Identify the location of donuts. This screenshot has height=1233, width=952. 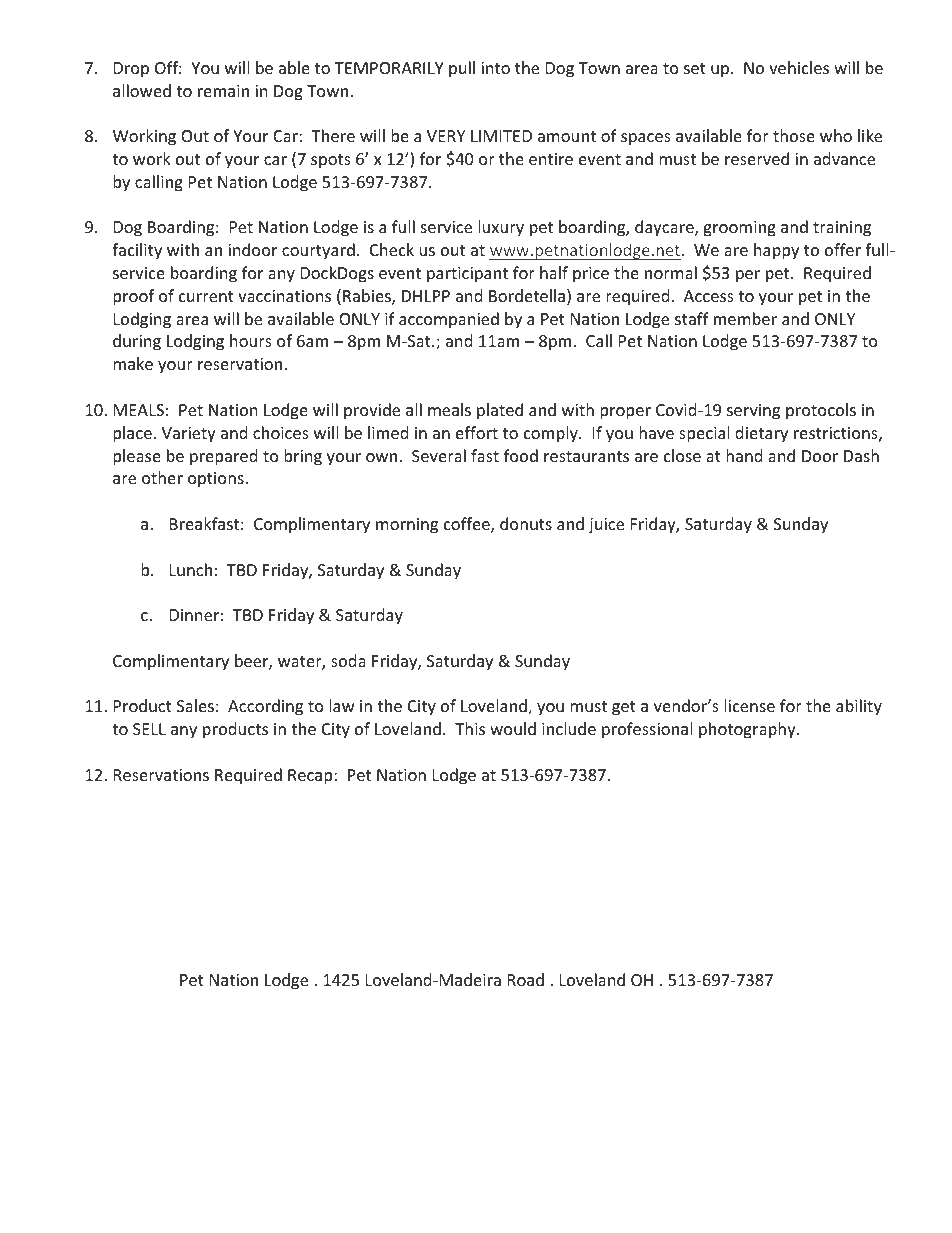
(526, 523).
